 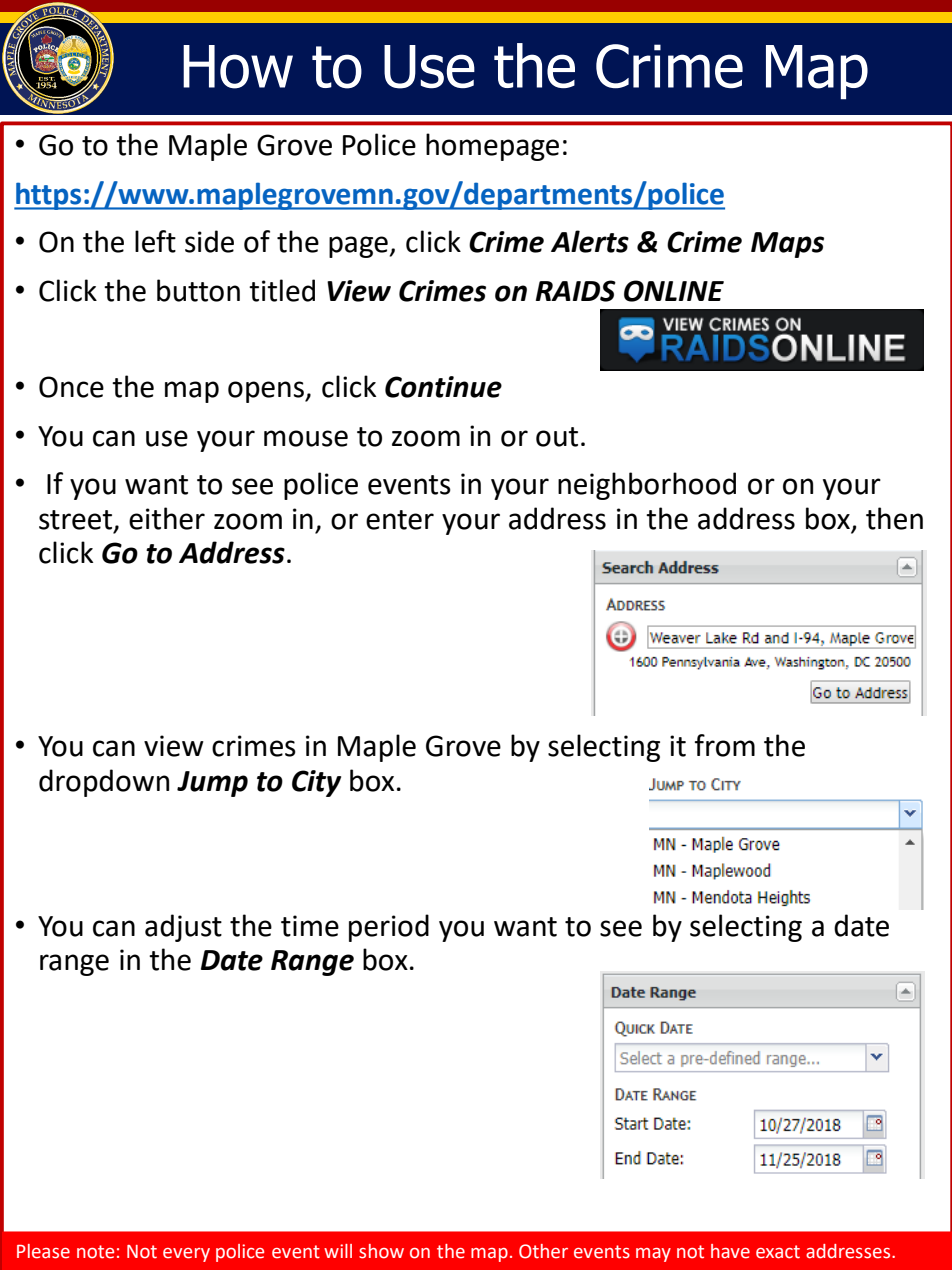 What do you see at coordinates (389, 928) in the image?
I see `period` at bounding box center [389, 928].
